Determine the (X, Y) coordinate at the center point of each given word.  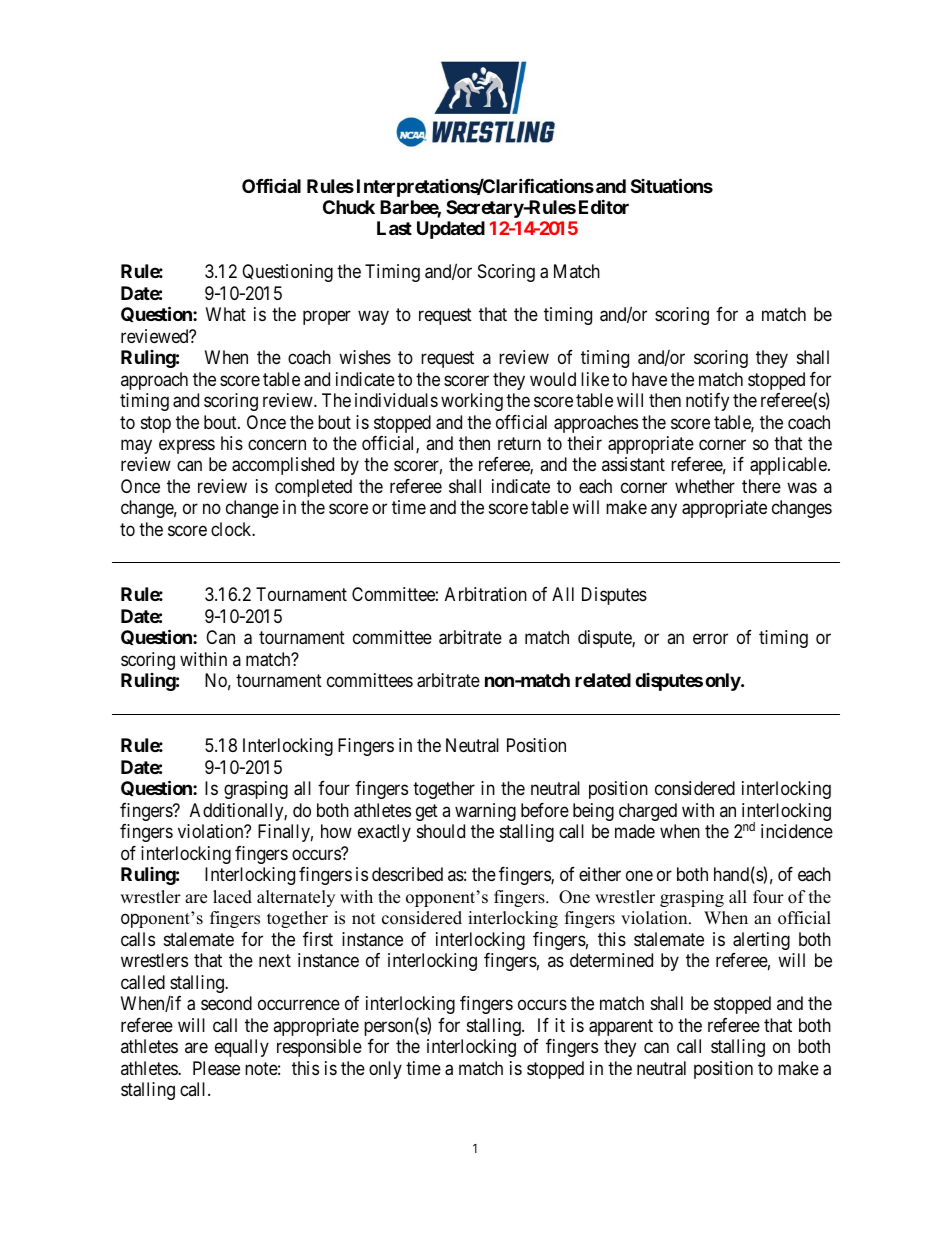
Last (394, 228)
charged (648, 812)
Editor (604, 206)
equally (242, 1048)
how (336, 831)
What (226, 314)
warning (485, 812)
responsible (319, 1048)
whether (705, 486)
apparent (621, 1027)
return (519, 443)
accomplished (283, 466)
